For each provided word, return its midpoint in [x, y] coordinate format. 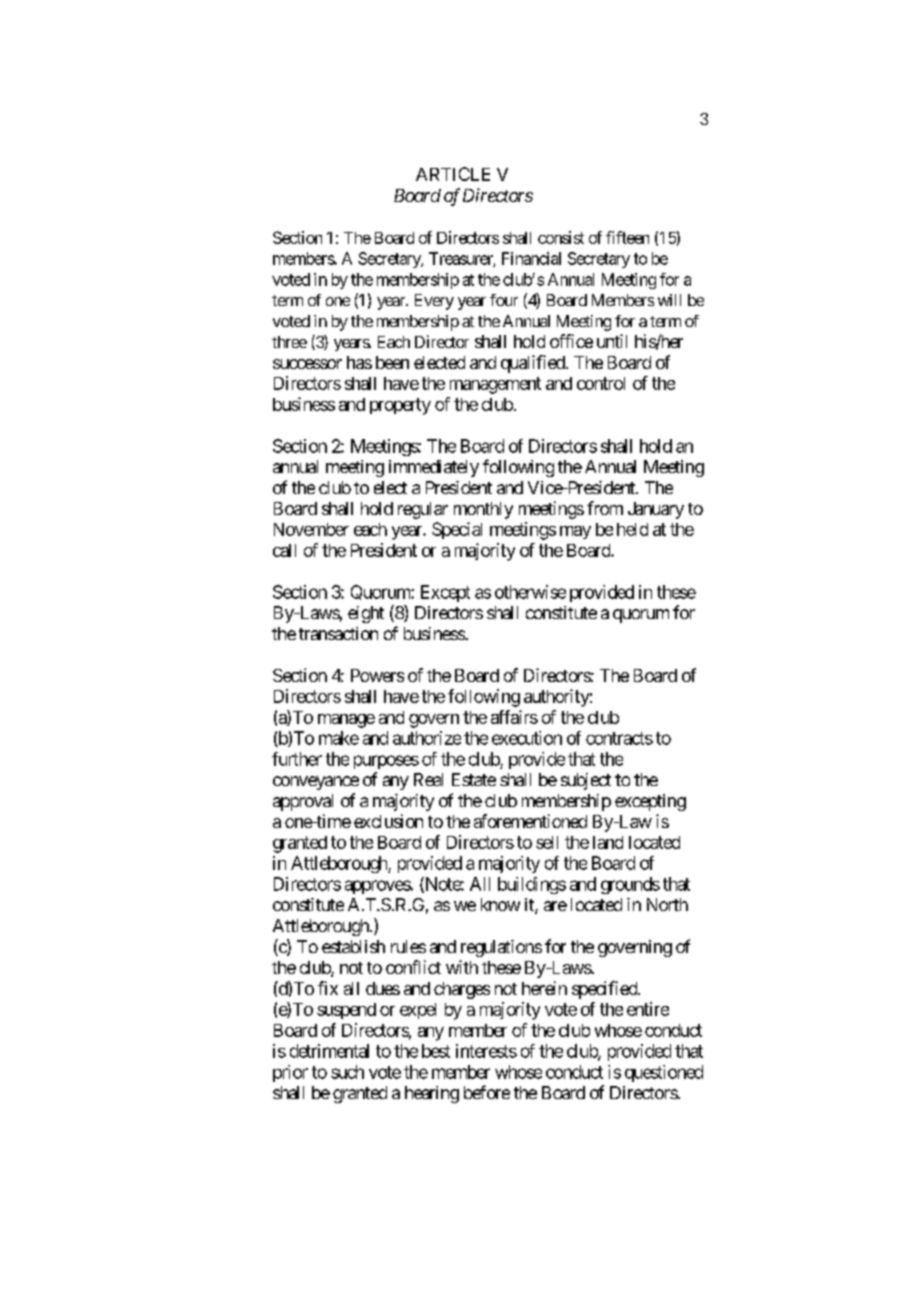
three [289, 342]
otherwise [530, 592]
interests [486, 1051]
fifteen [627, 237]
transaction [338, 633]
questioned [664, 1073]
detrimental [329, 1051]
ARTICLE [453, 174]
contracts [619, 738]
